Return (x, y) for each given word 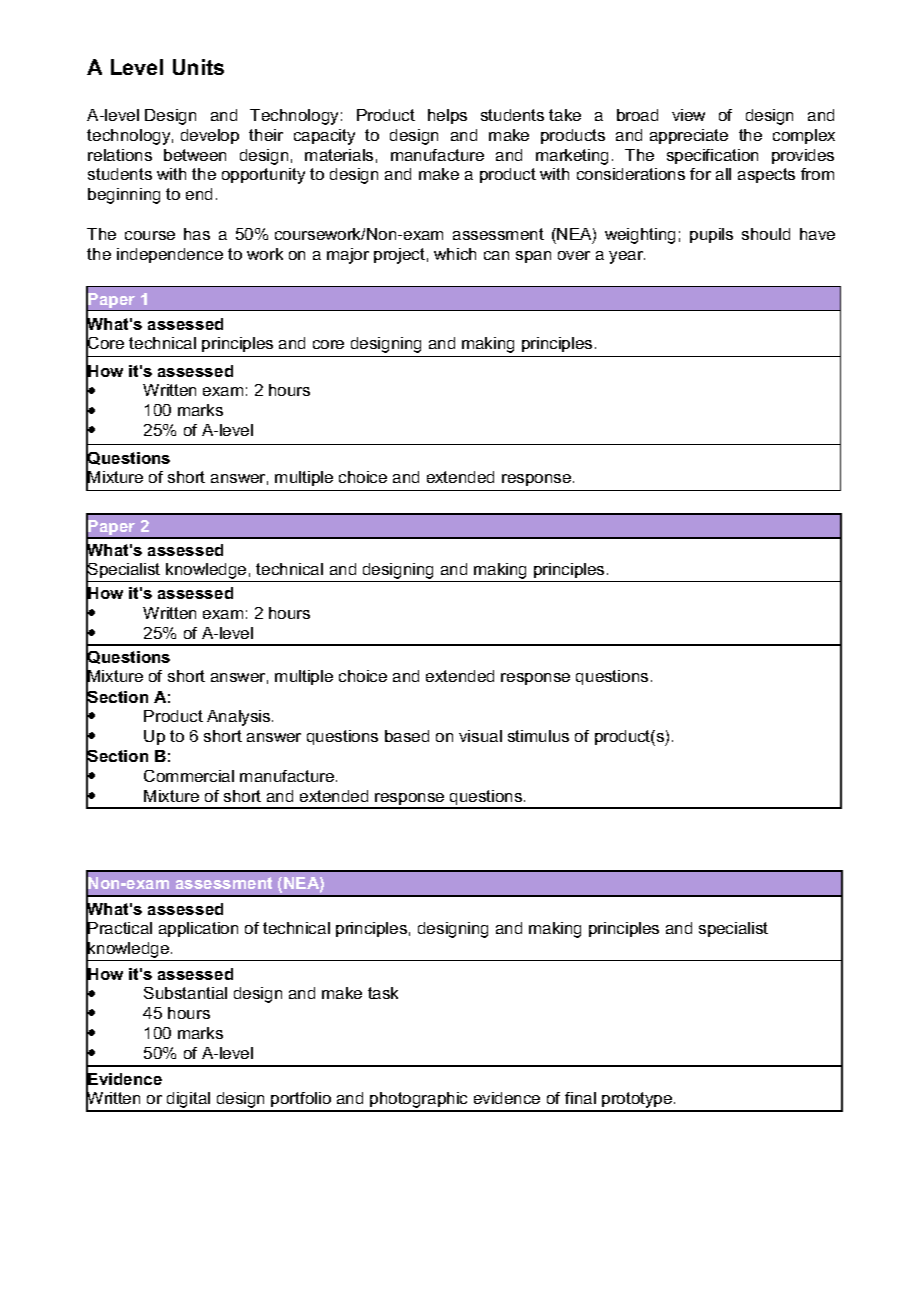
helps (447, 116)
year (627, 257)
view (688, 115)
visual (480, 736)
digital (189, 1101)
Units (198, 67)
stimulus (538, 736)
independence (170, 255)
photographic (419, 1101)
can (496, 255)
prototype (637, 1101)
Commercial (189, 776)
